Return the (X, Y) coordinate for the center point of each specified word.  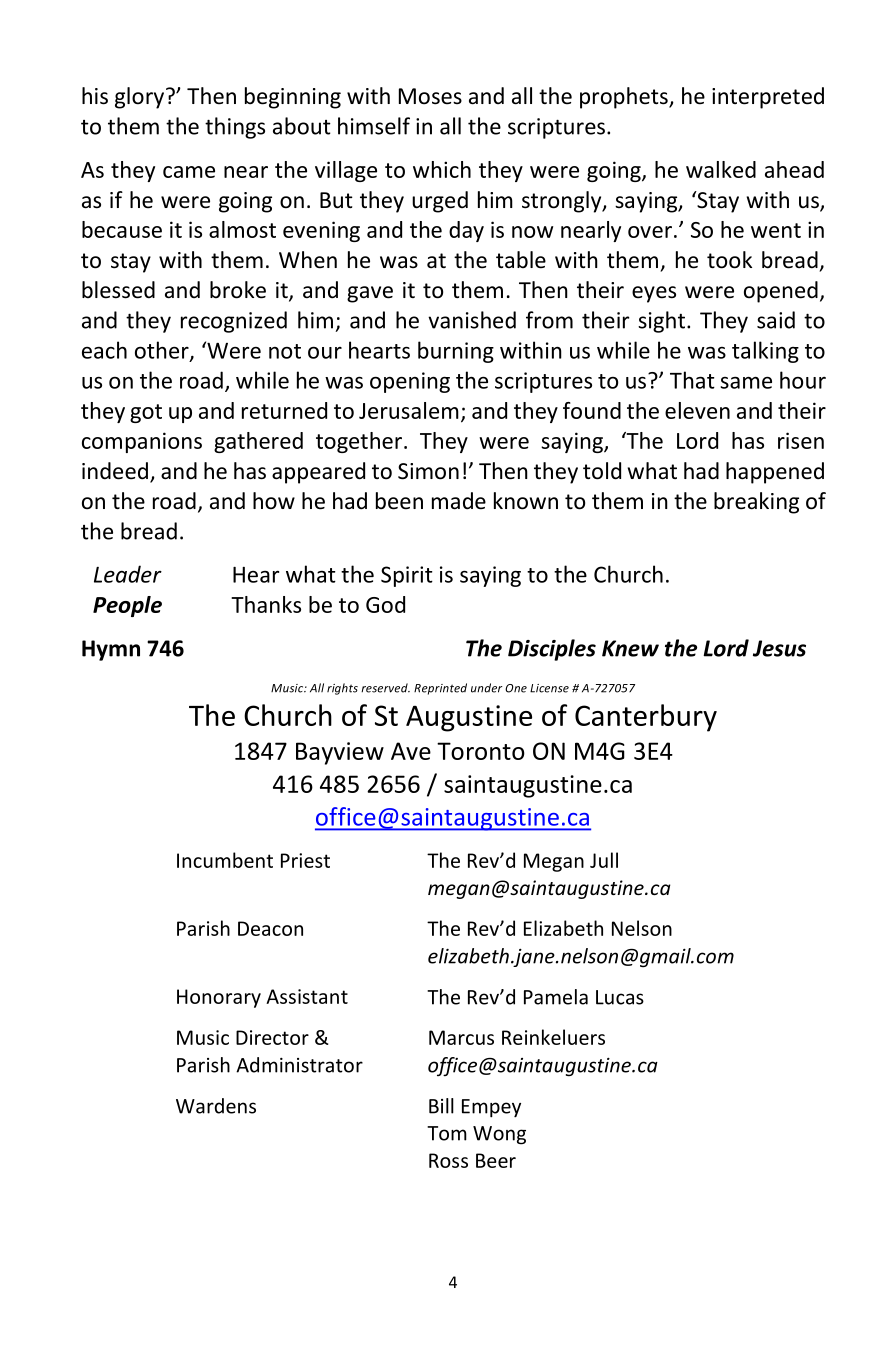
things (235, 128)
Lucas (620, 997)
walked (721, 169)
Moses (430, 96)
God (385, 604)
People (127, 606)
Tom (447, 1133)
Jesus (779, 648)
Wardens (216, 1106)
